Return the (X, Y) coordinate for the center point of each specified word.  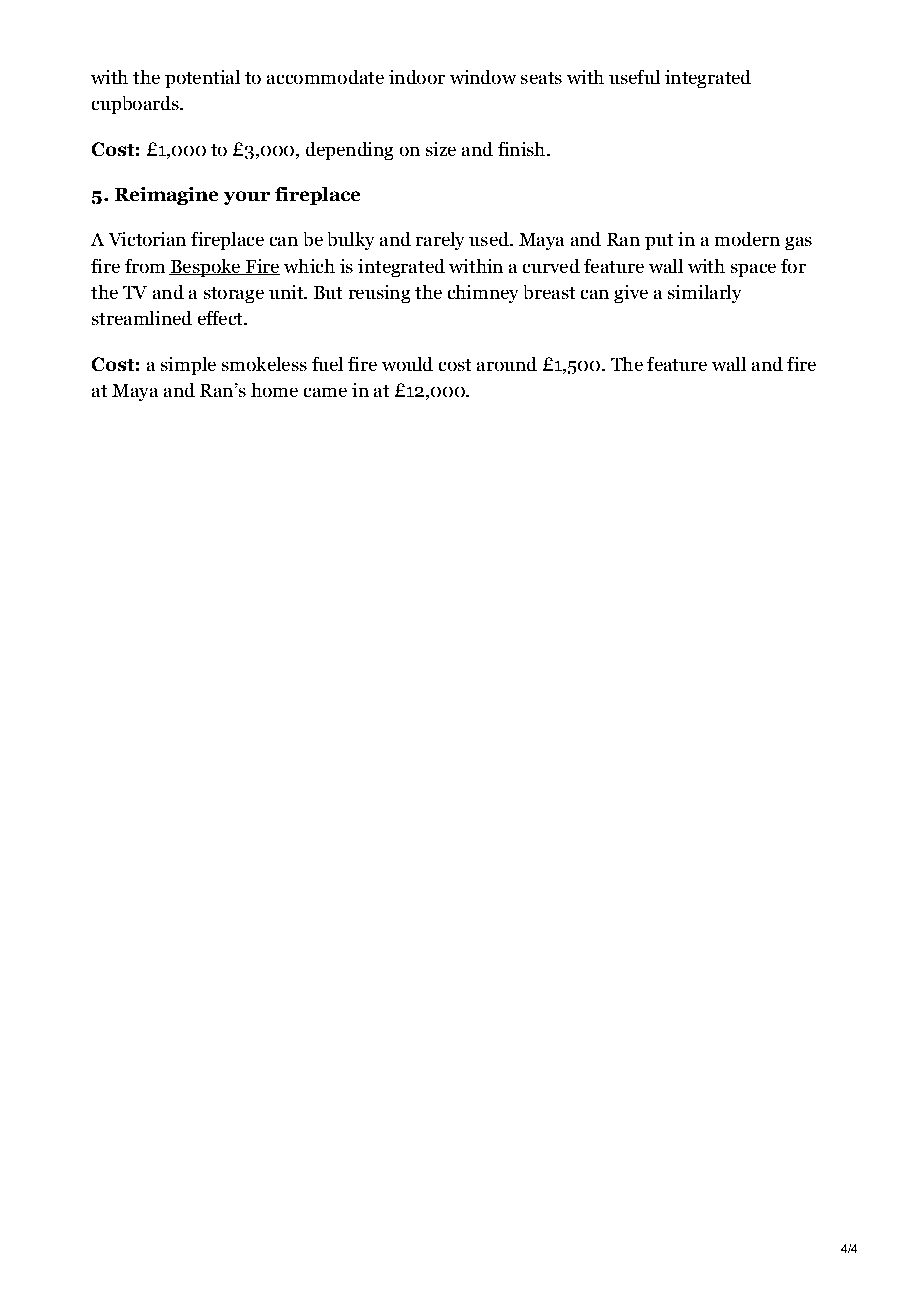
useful (634, 77)
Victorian (147, 239)
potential (202, 79)
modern (747, 239)
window (483, 77)
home (274, 390)
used (490, 239)
